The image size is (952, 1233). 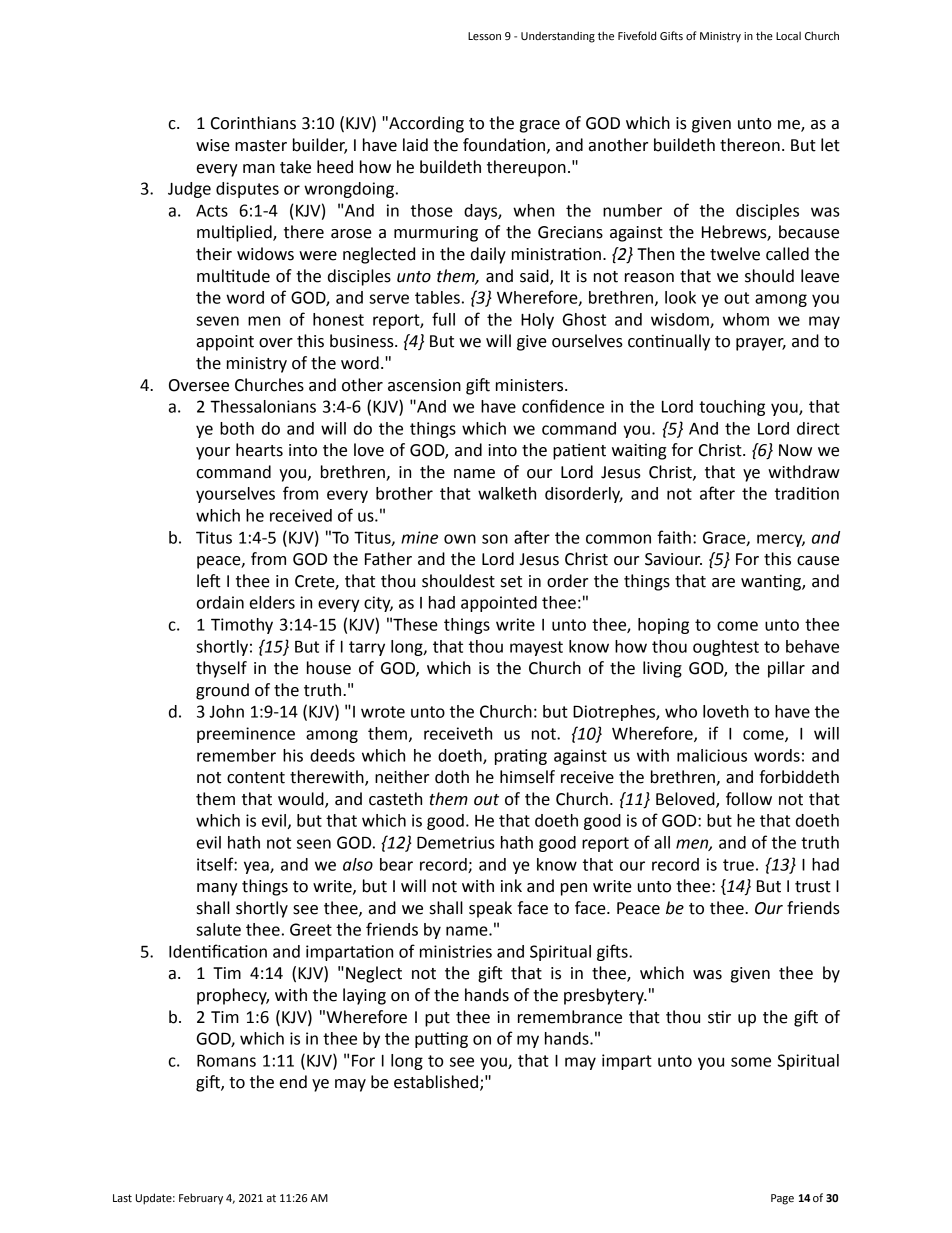 What do you see at coordinates (782, 1199) in the image?
I see `Page` at bounding box center [782, 1199].
